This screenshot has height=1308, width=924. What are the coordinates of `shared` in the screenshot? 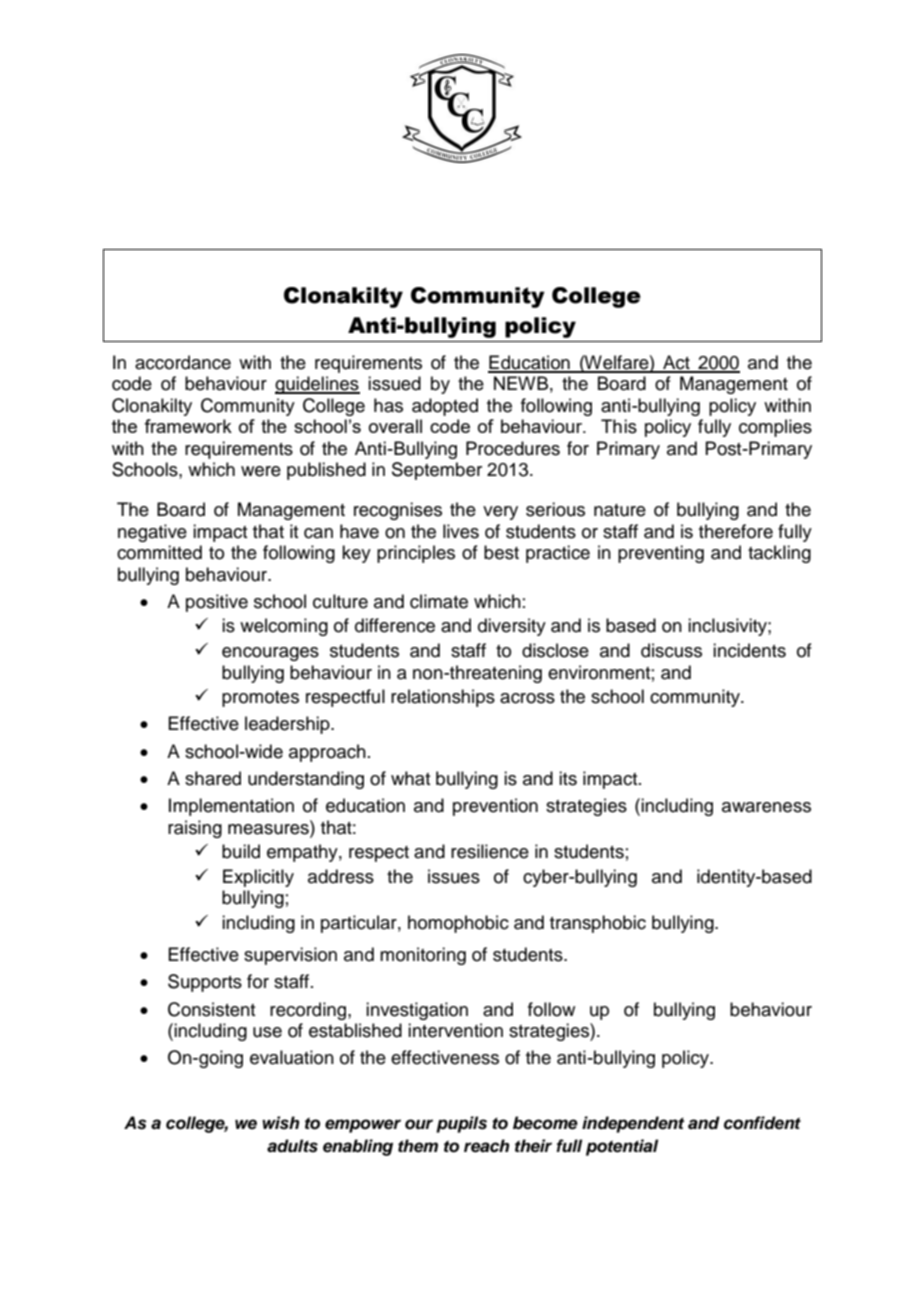 It's located at (213, 778).
